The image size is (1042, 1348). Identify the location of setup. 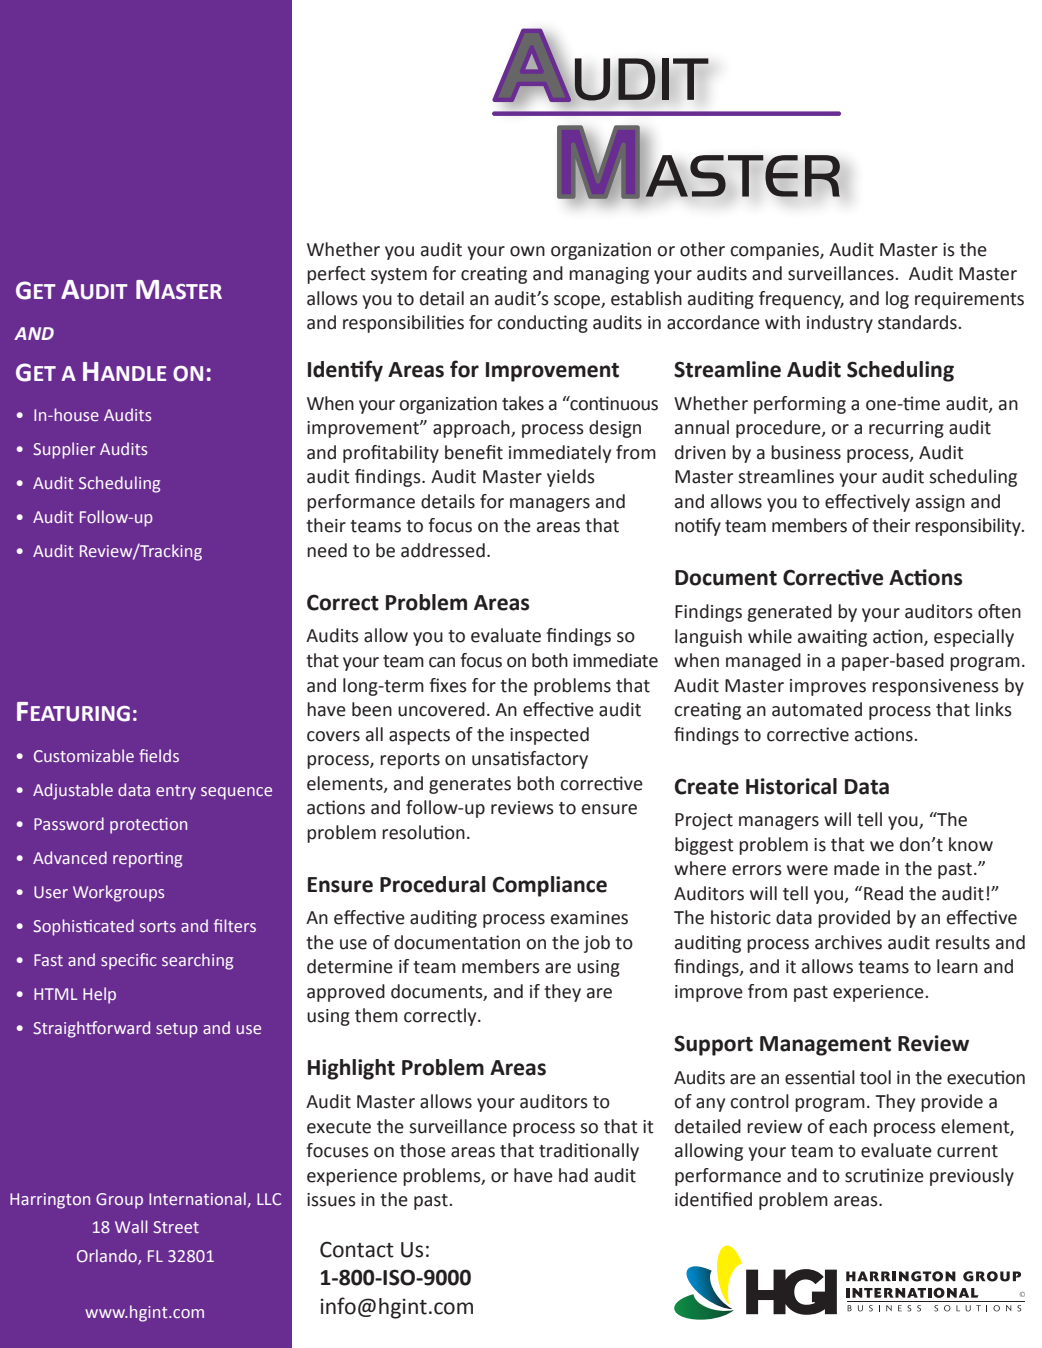
(177, 1030).
